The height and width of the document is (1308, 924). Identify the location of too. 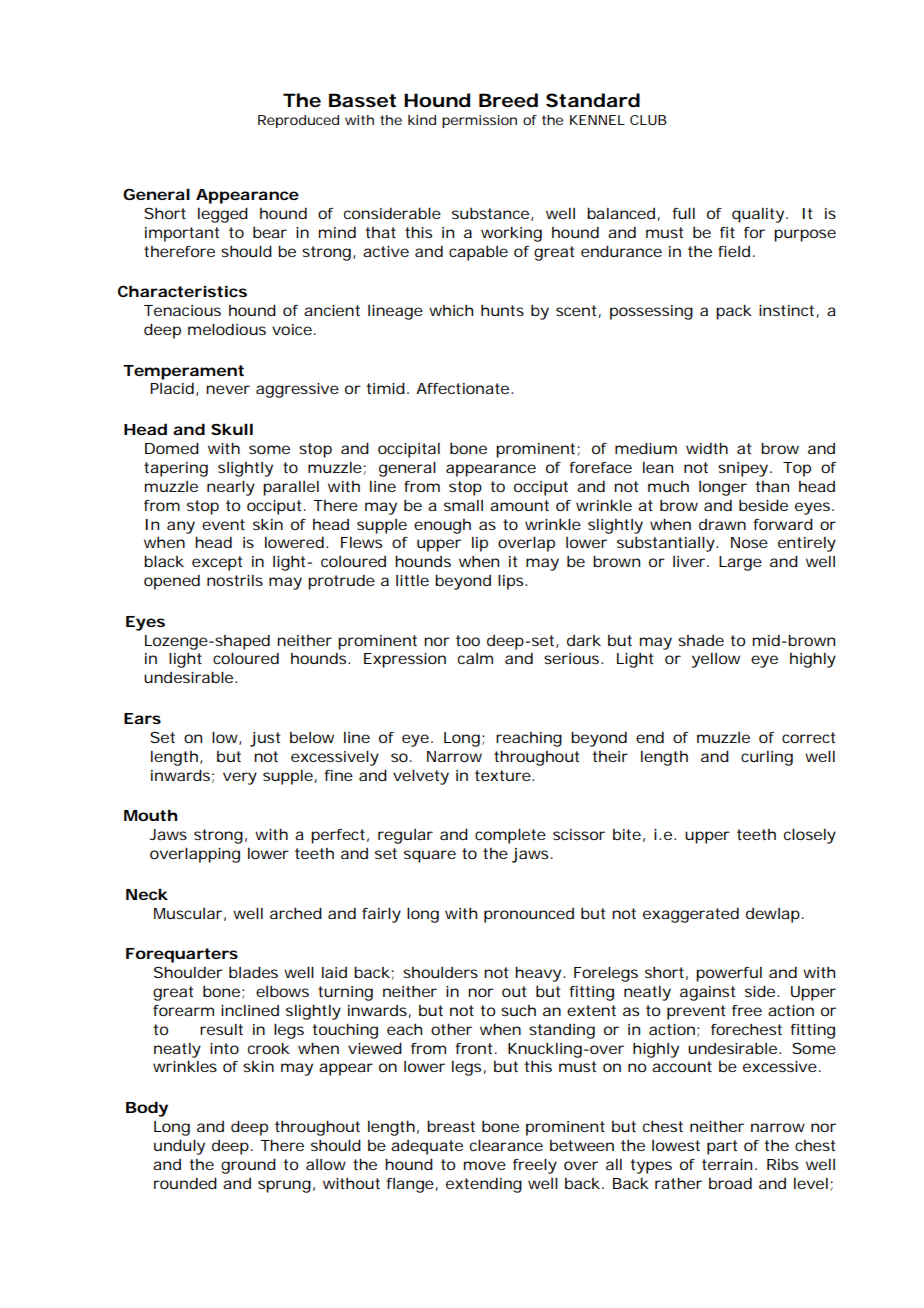
(468, 640).
